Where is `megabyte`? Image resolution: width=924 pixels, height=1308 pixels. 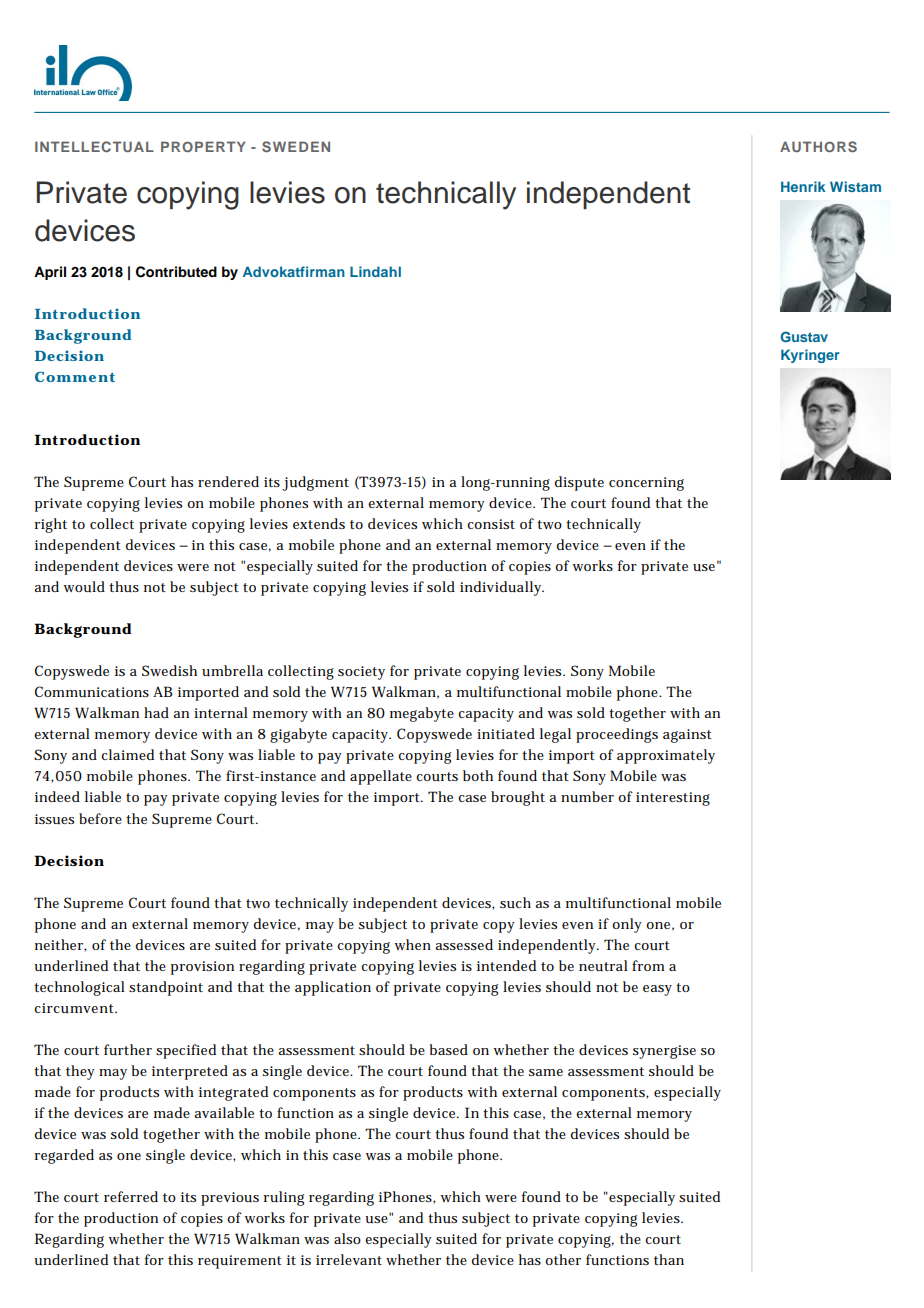 megabyte is located at coordinates (422, 714).
